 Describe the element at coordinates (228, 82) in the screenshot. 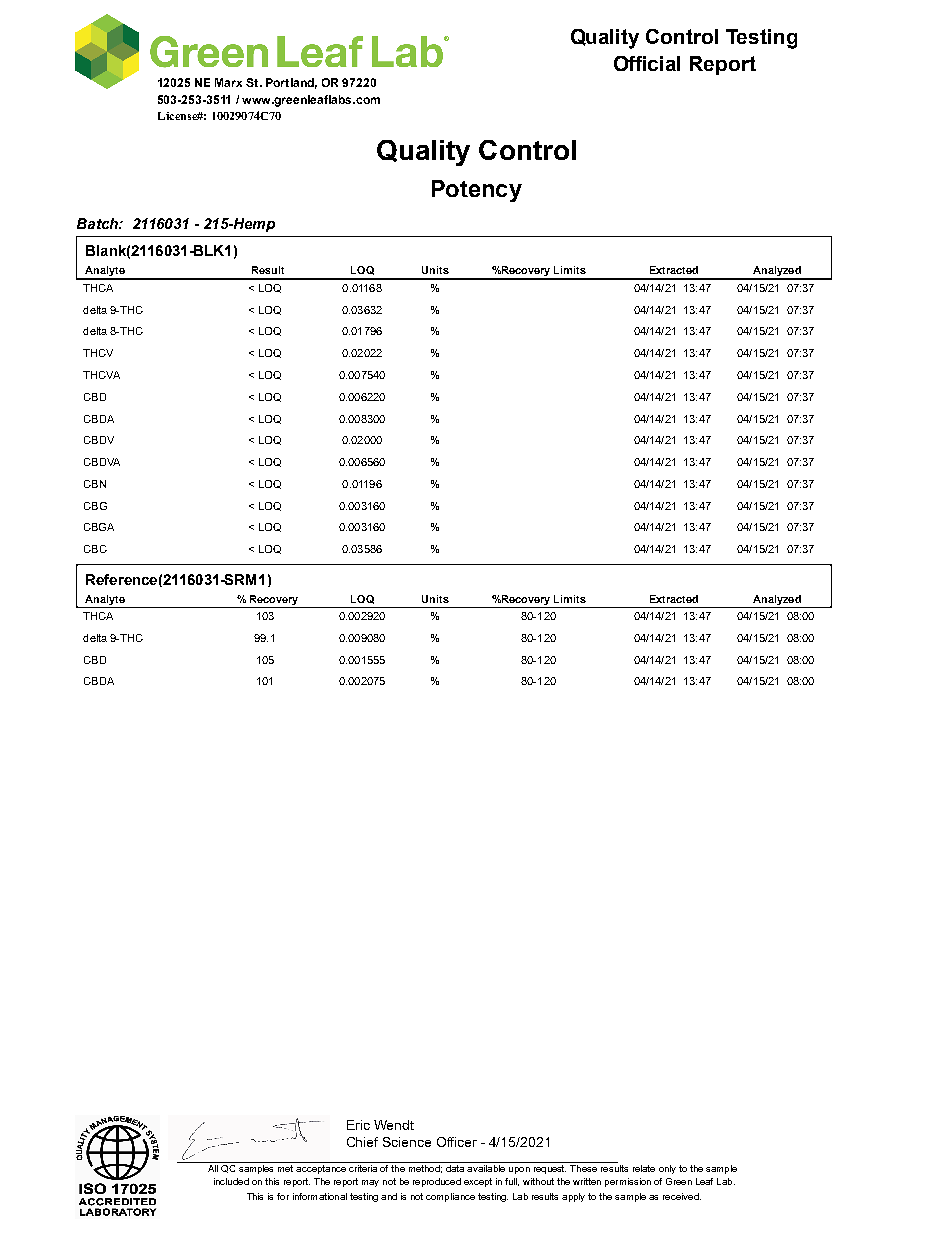

I see `Marx` at that location.
